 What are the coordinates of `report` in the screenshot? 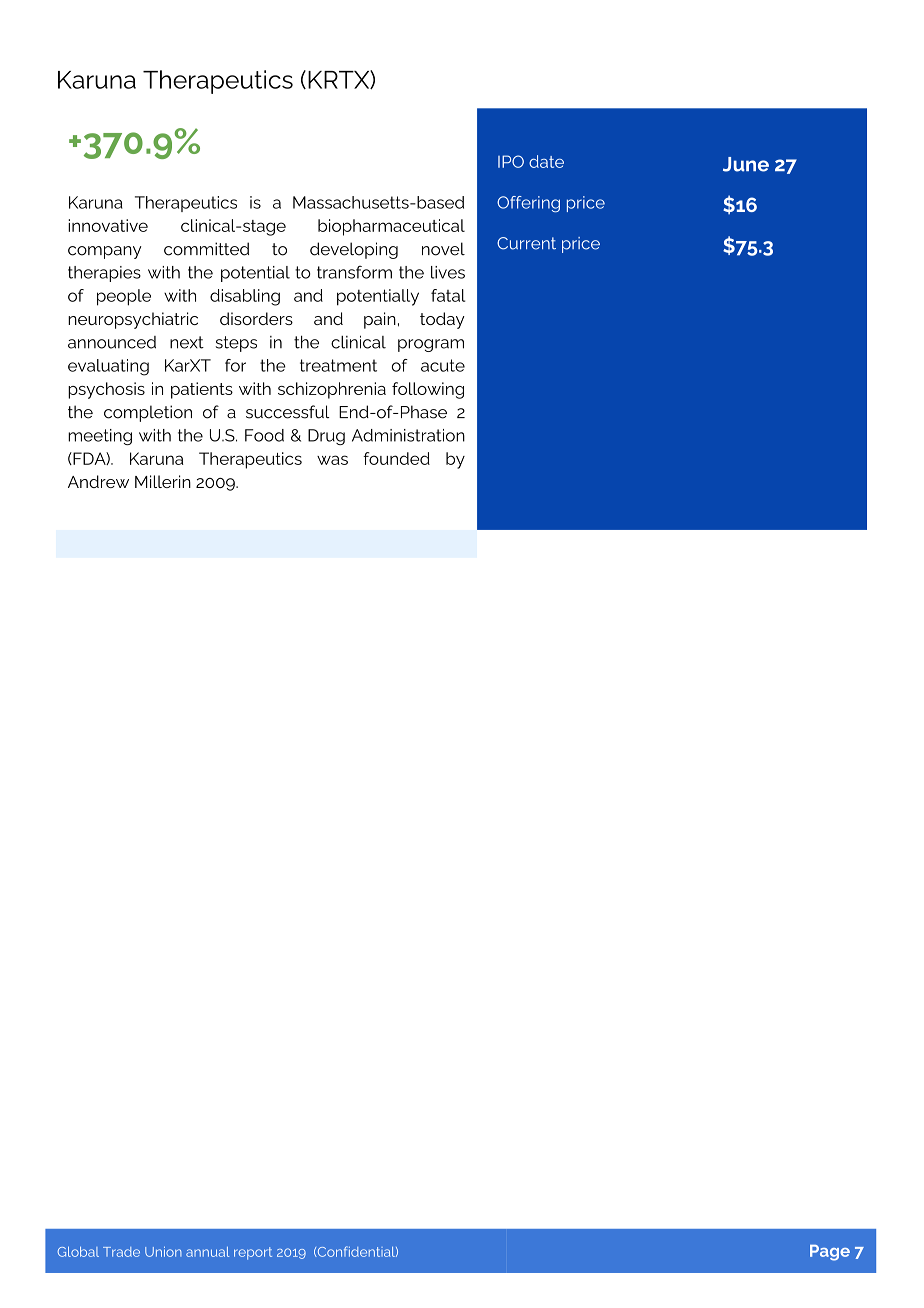 It's located at (253, 1253).
